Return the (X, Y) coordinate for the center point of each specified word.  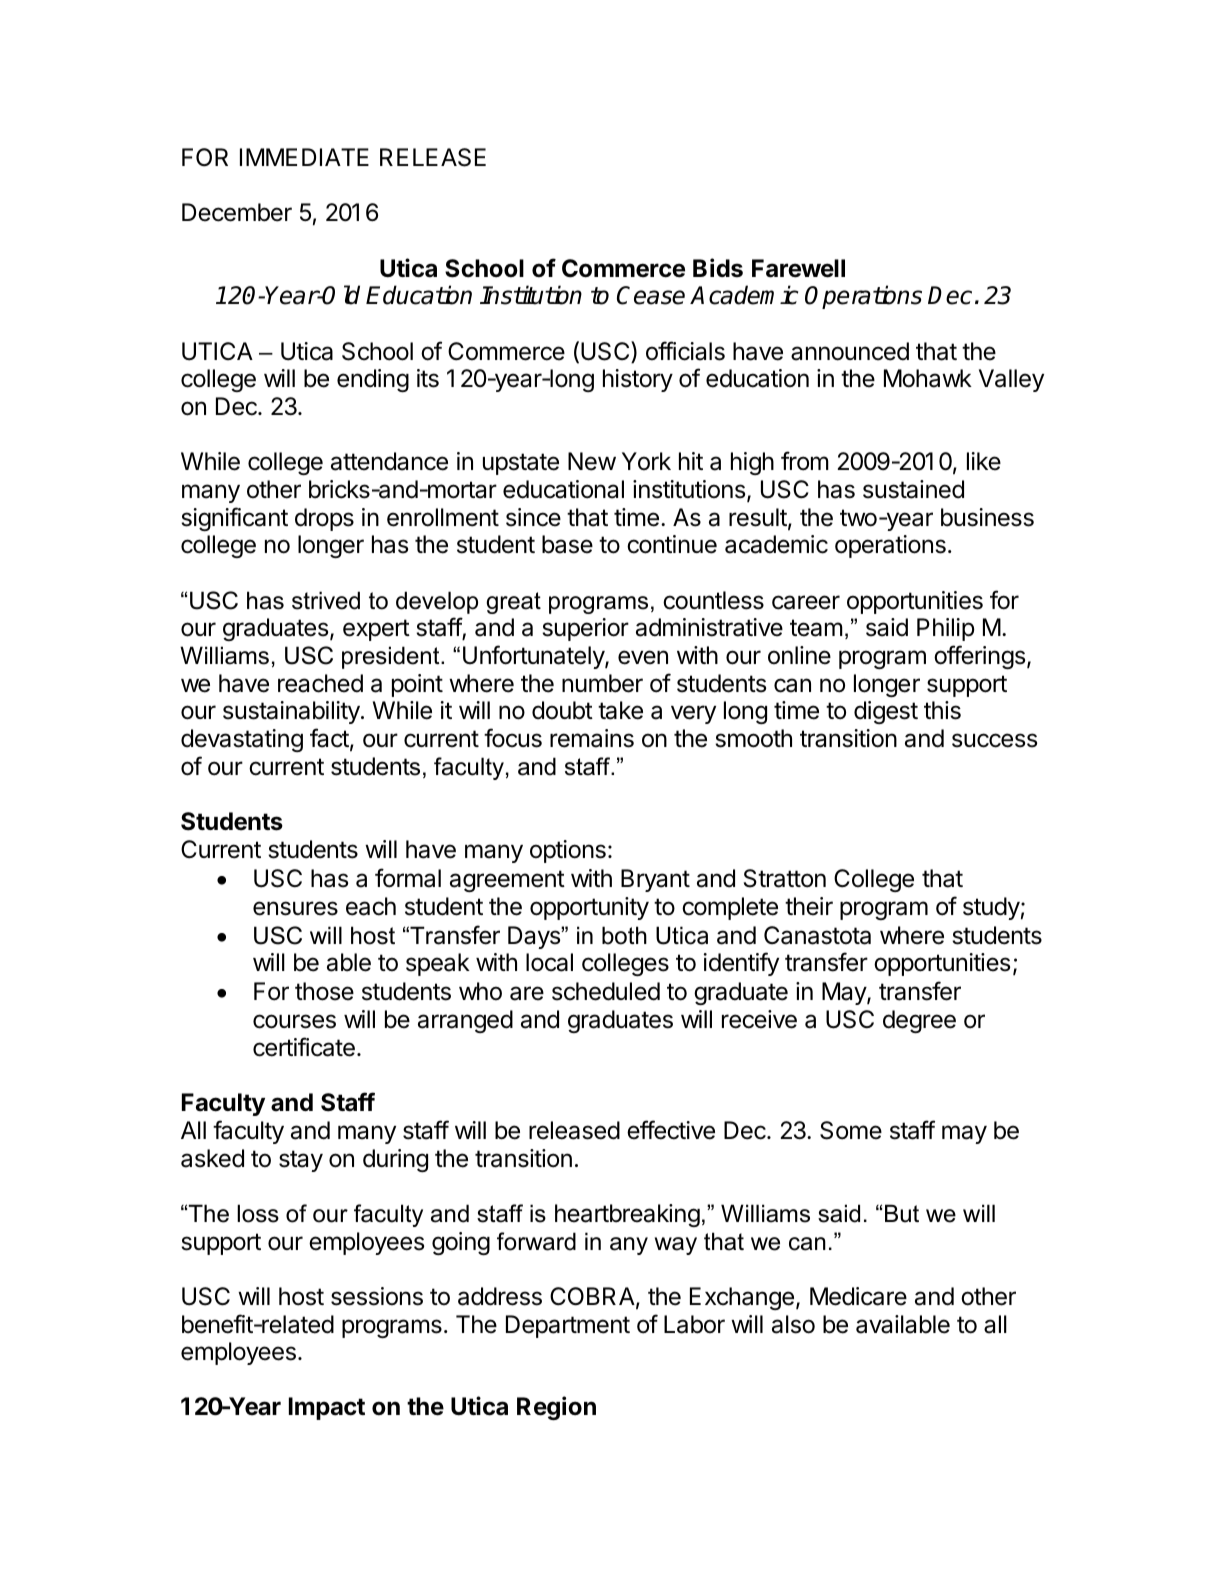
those (324, 991)
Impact (327, 1408)
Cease (651, 295)
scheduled (606, 991)
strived (326, 600)
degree (919, 1021)
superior (585, 629)
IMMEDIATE (304, 157)
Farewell (798, 268)
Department (568, 1326)
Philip (946, 629)
